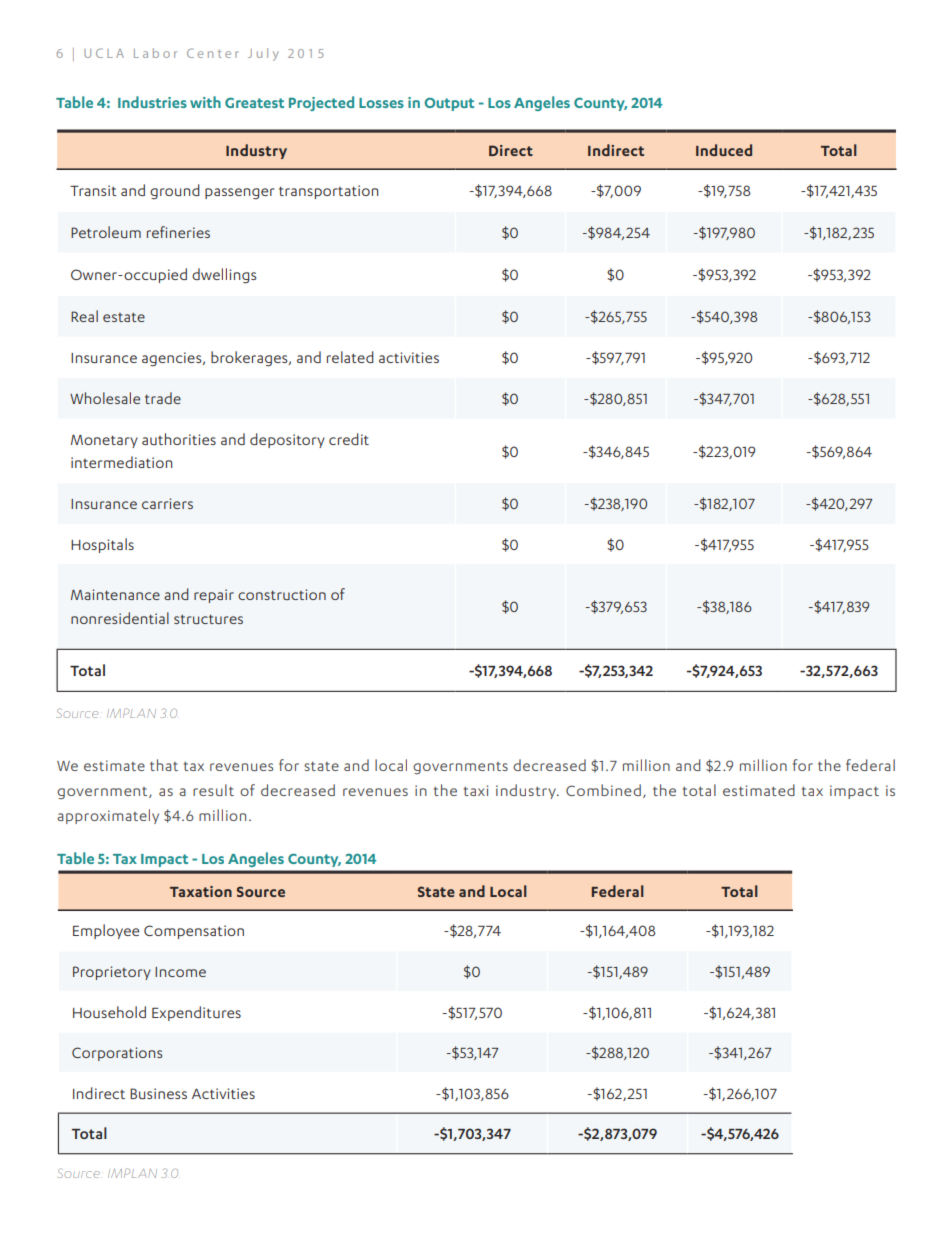 The height and width of the image is (1233, 952). What do you see at coordinates (158, 1093) in the image?
I see `Business` at bounding box center [158, 1093].
